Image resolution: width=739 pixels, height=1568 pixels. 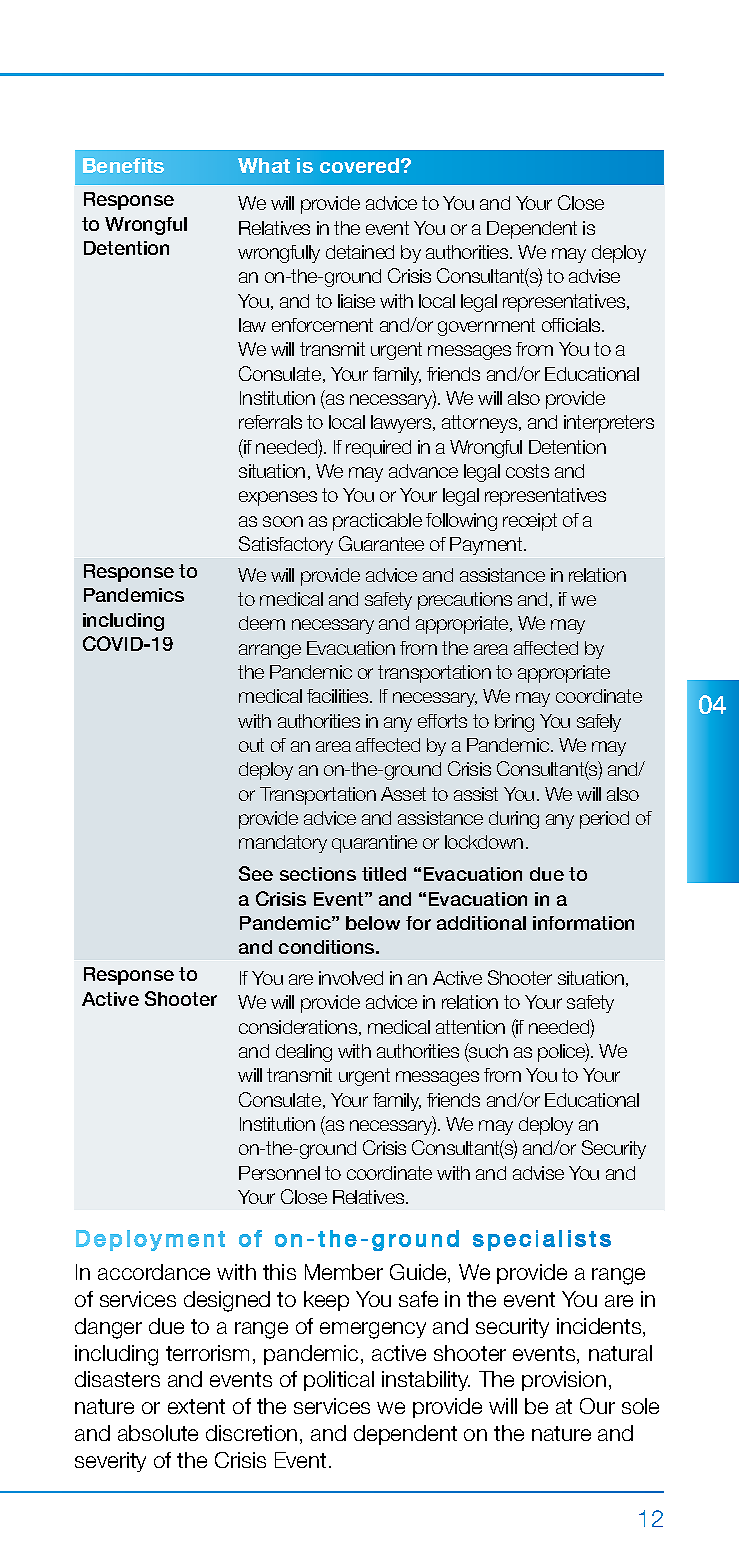 What do you see at coordinates (158, 1433) in the page?
I see `absolute` at bounding box center [158, 1433].
